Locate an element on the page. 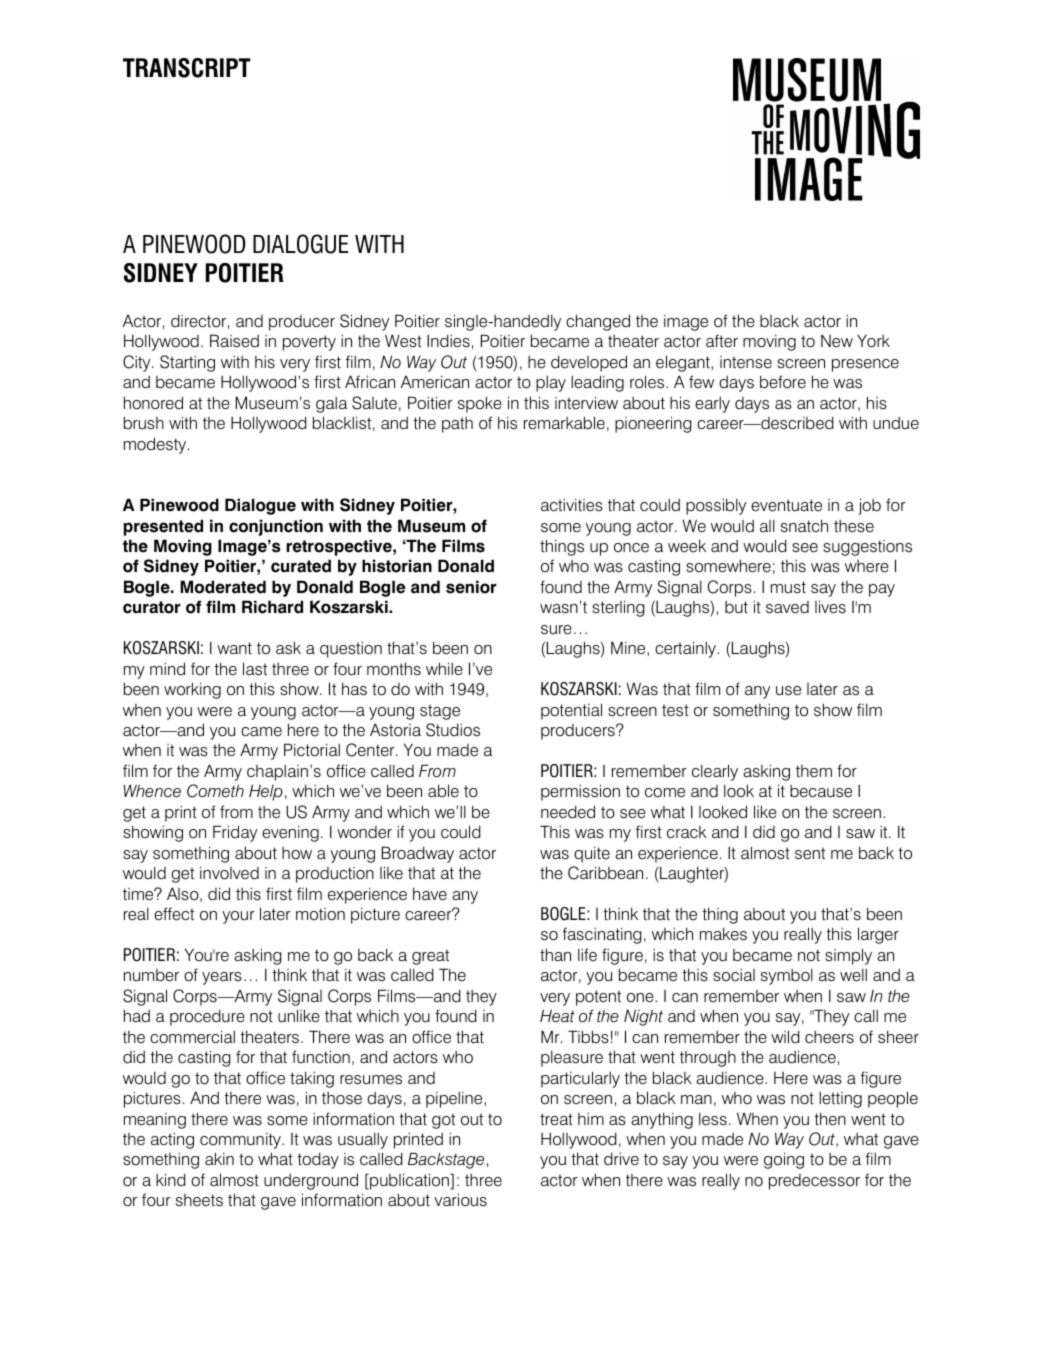 The width and height of the page is (1044, 1351). York is located at coordinates (873, 341).
